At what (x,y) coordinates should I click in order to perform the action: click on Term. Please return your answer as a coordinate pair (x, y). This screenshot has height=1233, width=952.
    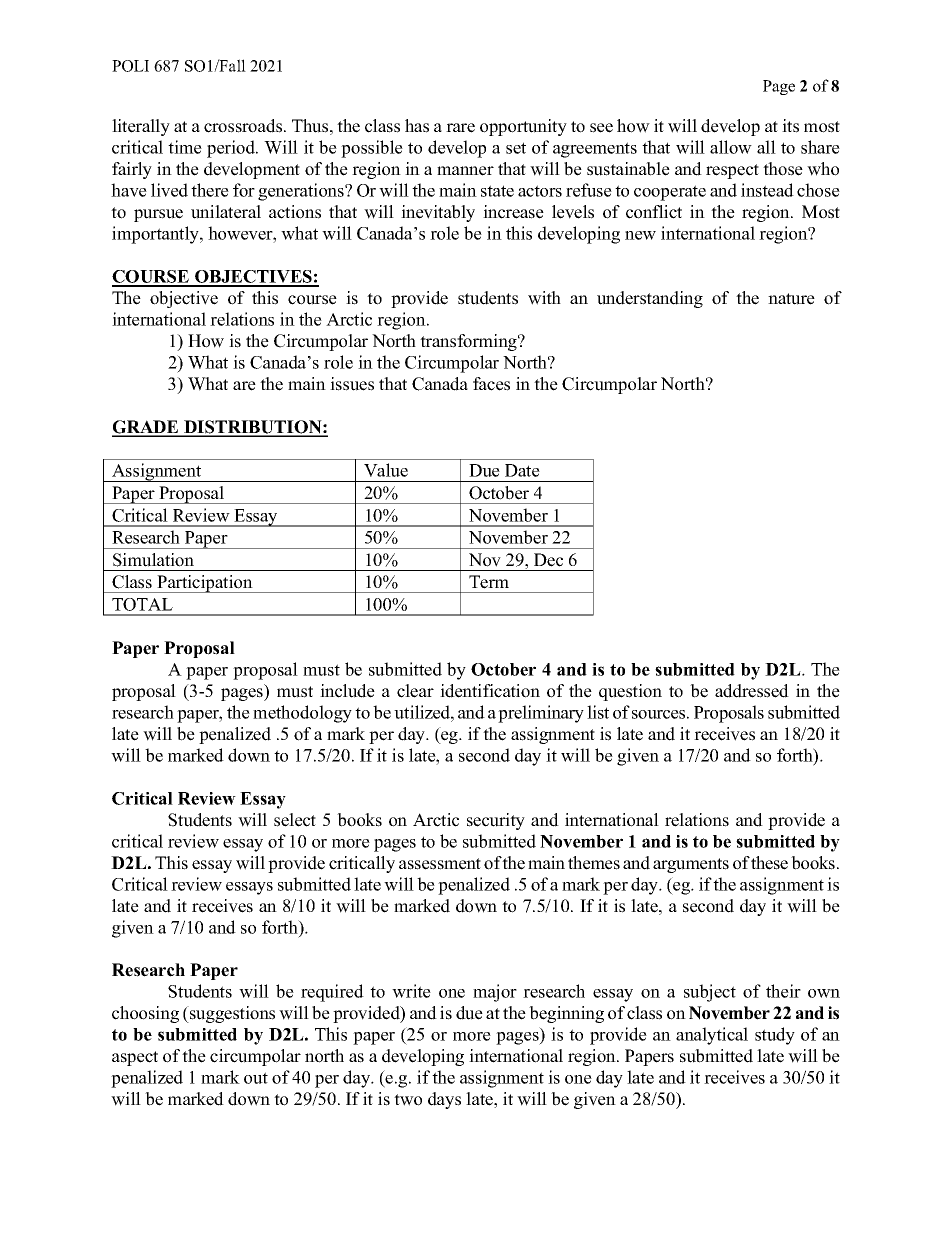
    Looking at the image, I should click on (489, 582).
